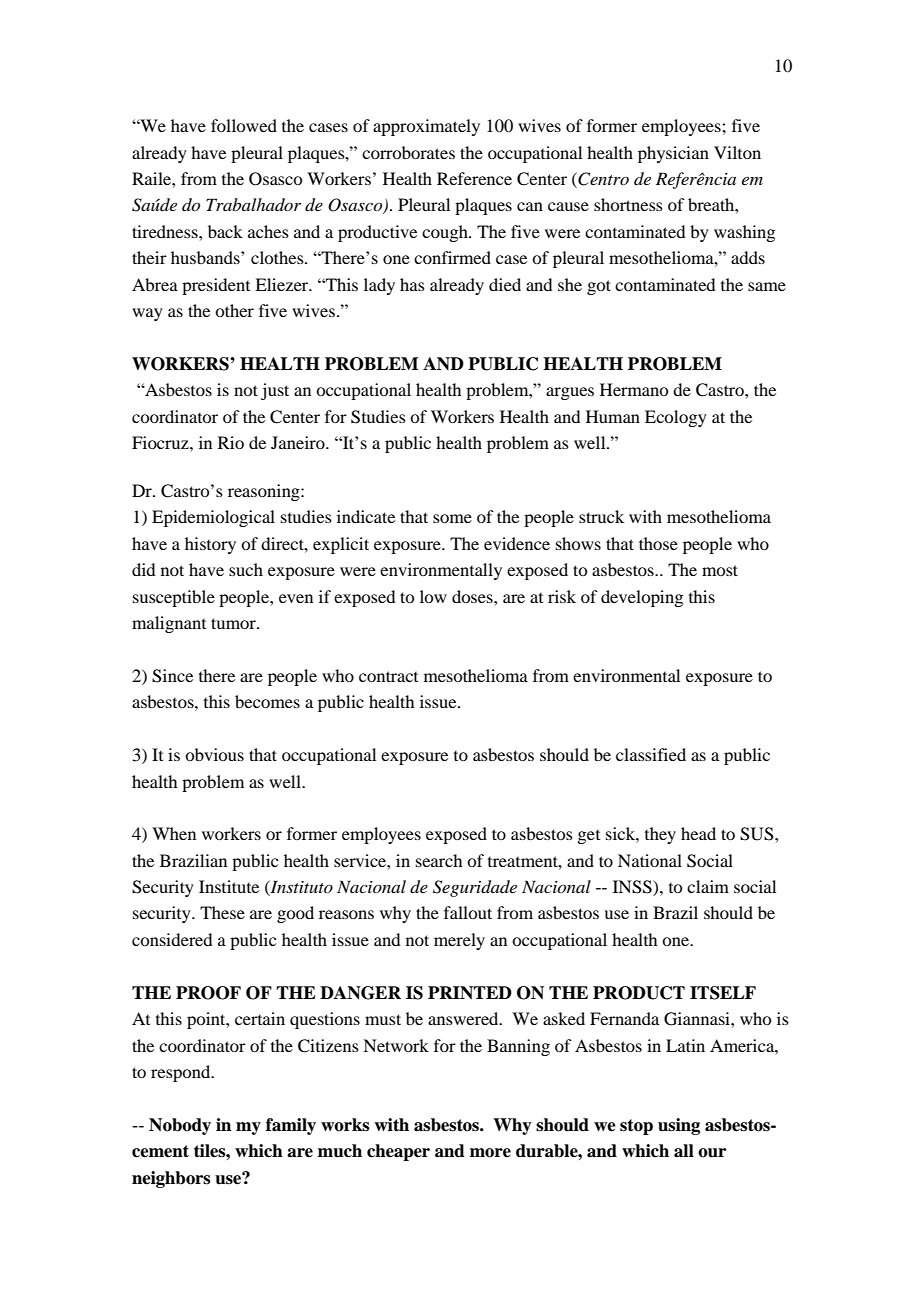 This screenshot has width=924, height=1308. I want to click on physician, so click(673, 154).
